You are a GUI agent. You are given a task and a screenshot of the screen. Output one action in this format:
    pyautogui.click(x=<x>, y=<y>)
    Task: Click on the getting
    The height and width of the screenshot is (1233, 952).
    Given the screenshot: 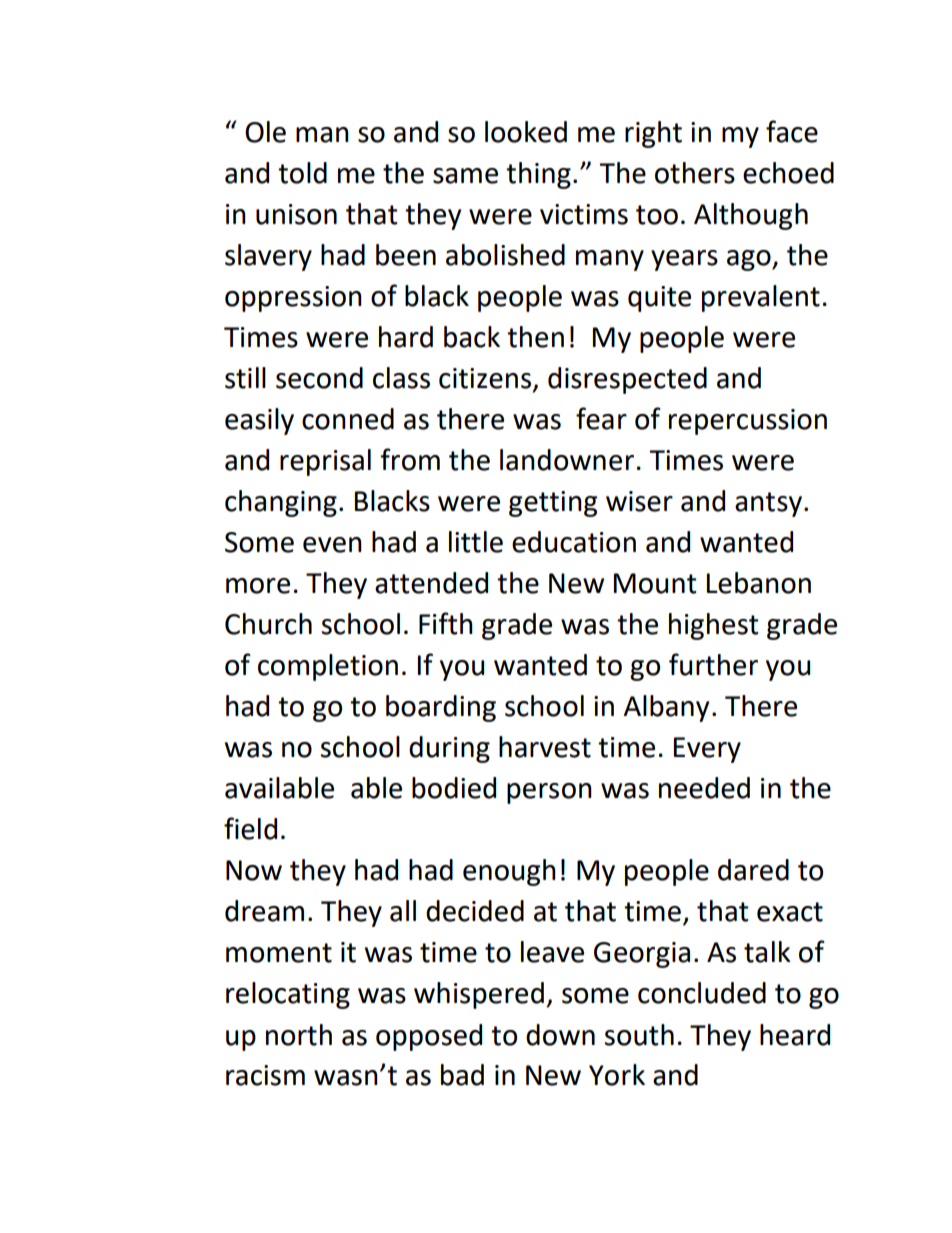 What is the action you would take?
    pyautogui.click(x=553, y=504)
